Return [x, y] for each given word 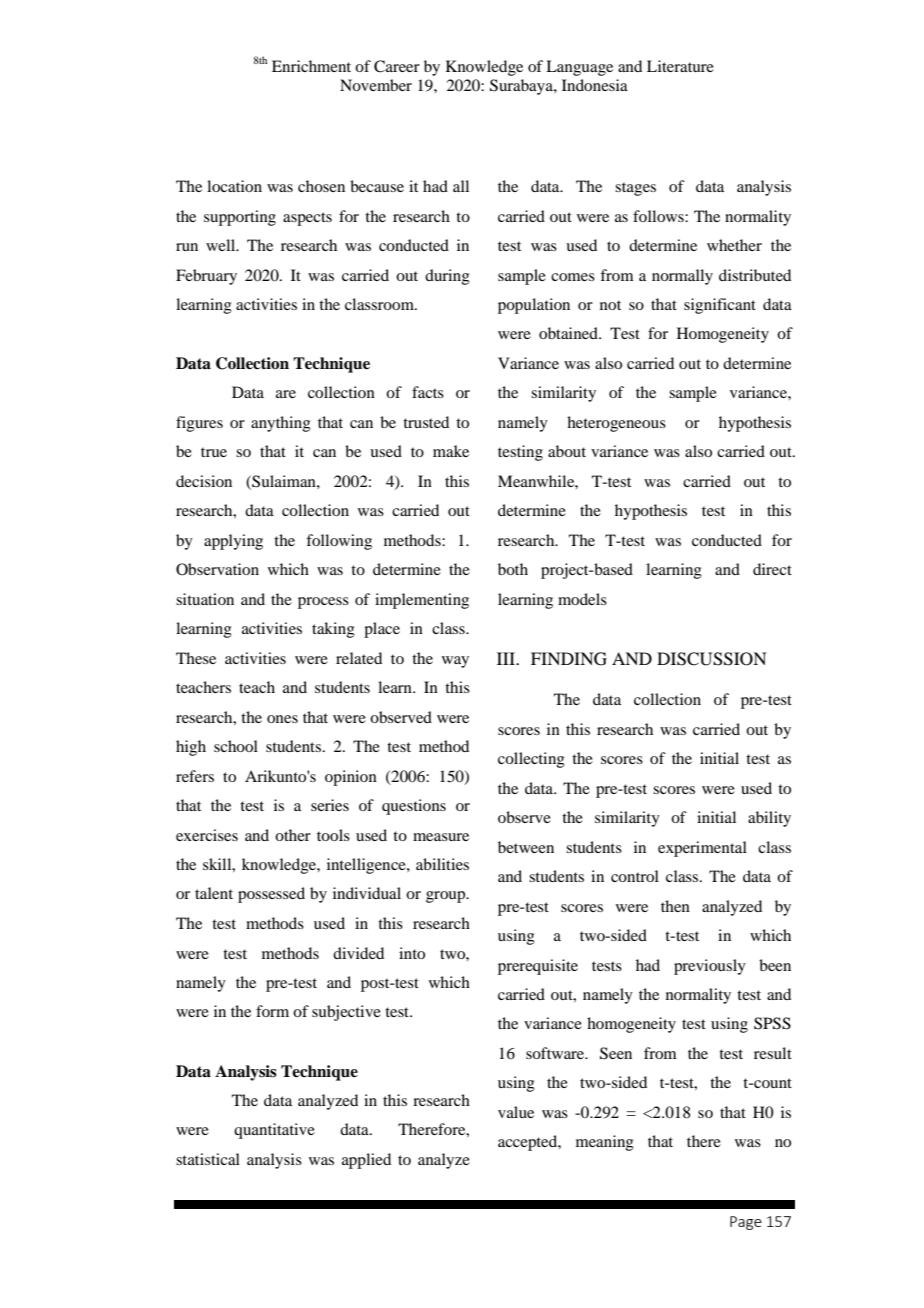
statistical [208, 1159]
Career [397, 66]
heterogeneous [616, 424]
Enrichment [311, 66]
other [293, 835]
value [516, 1112]
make [451, 451]
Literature [680, 66]
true [214, 452]
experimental [702, 849]
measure [441, 837]
